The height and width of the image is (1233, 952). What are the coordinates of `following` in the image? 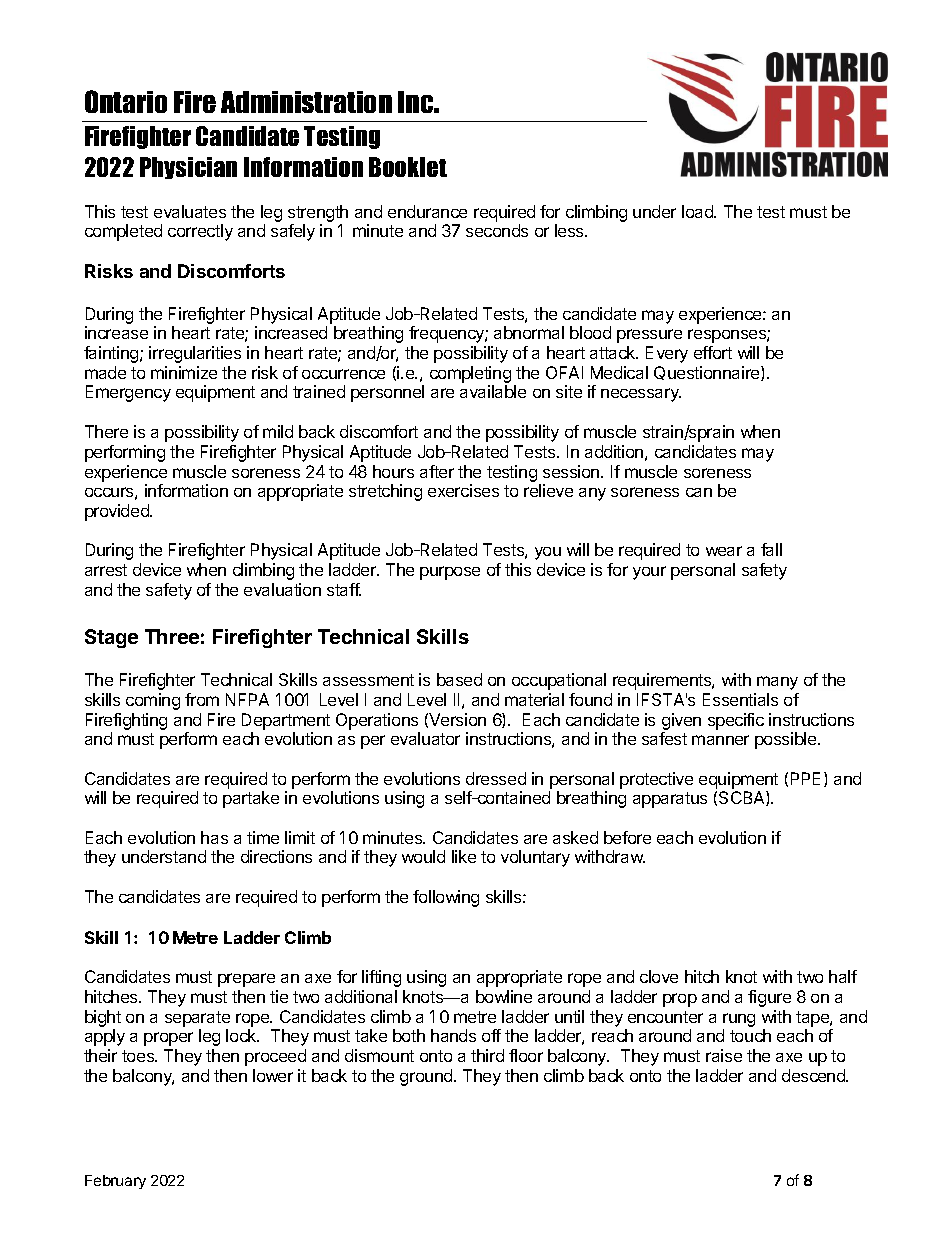 It's located at (446, 898).
